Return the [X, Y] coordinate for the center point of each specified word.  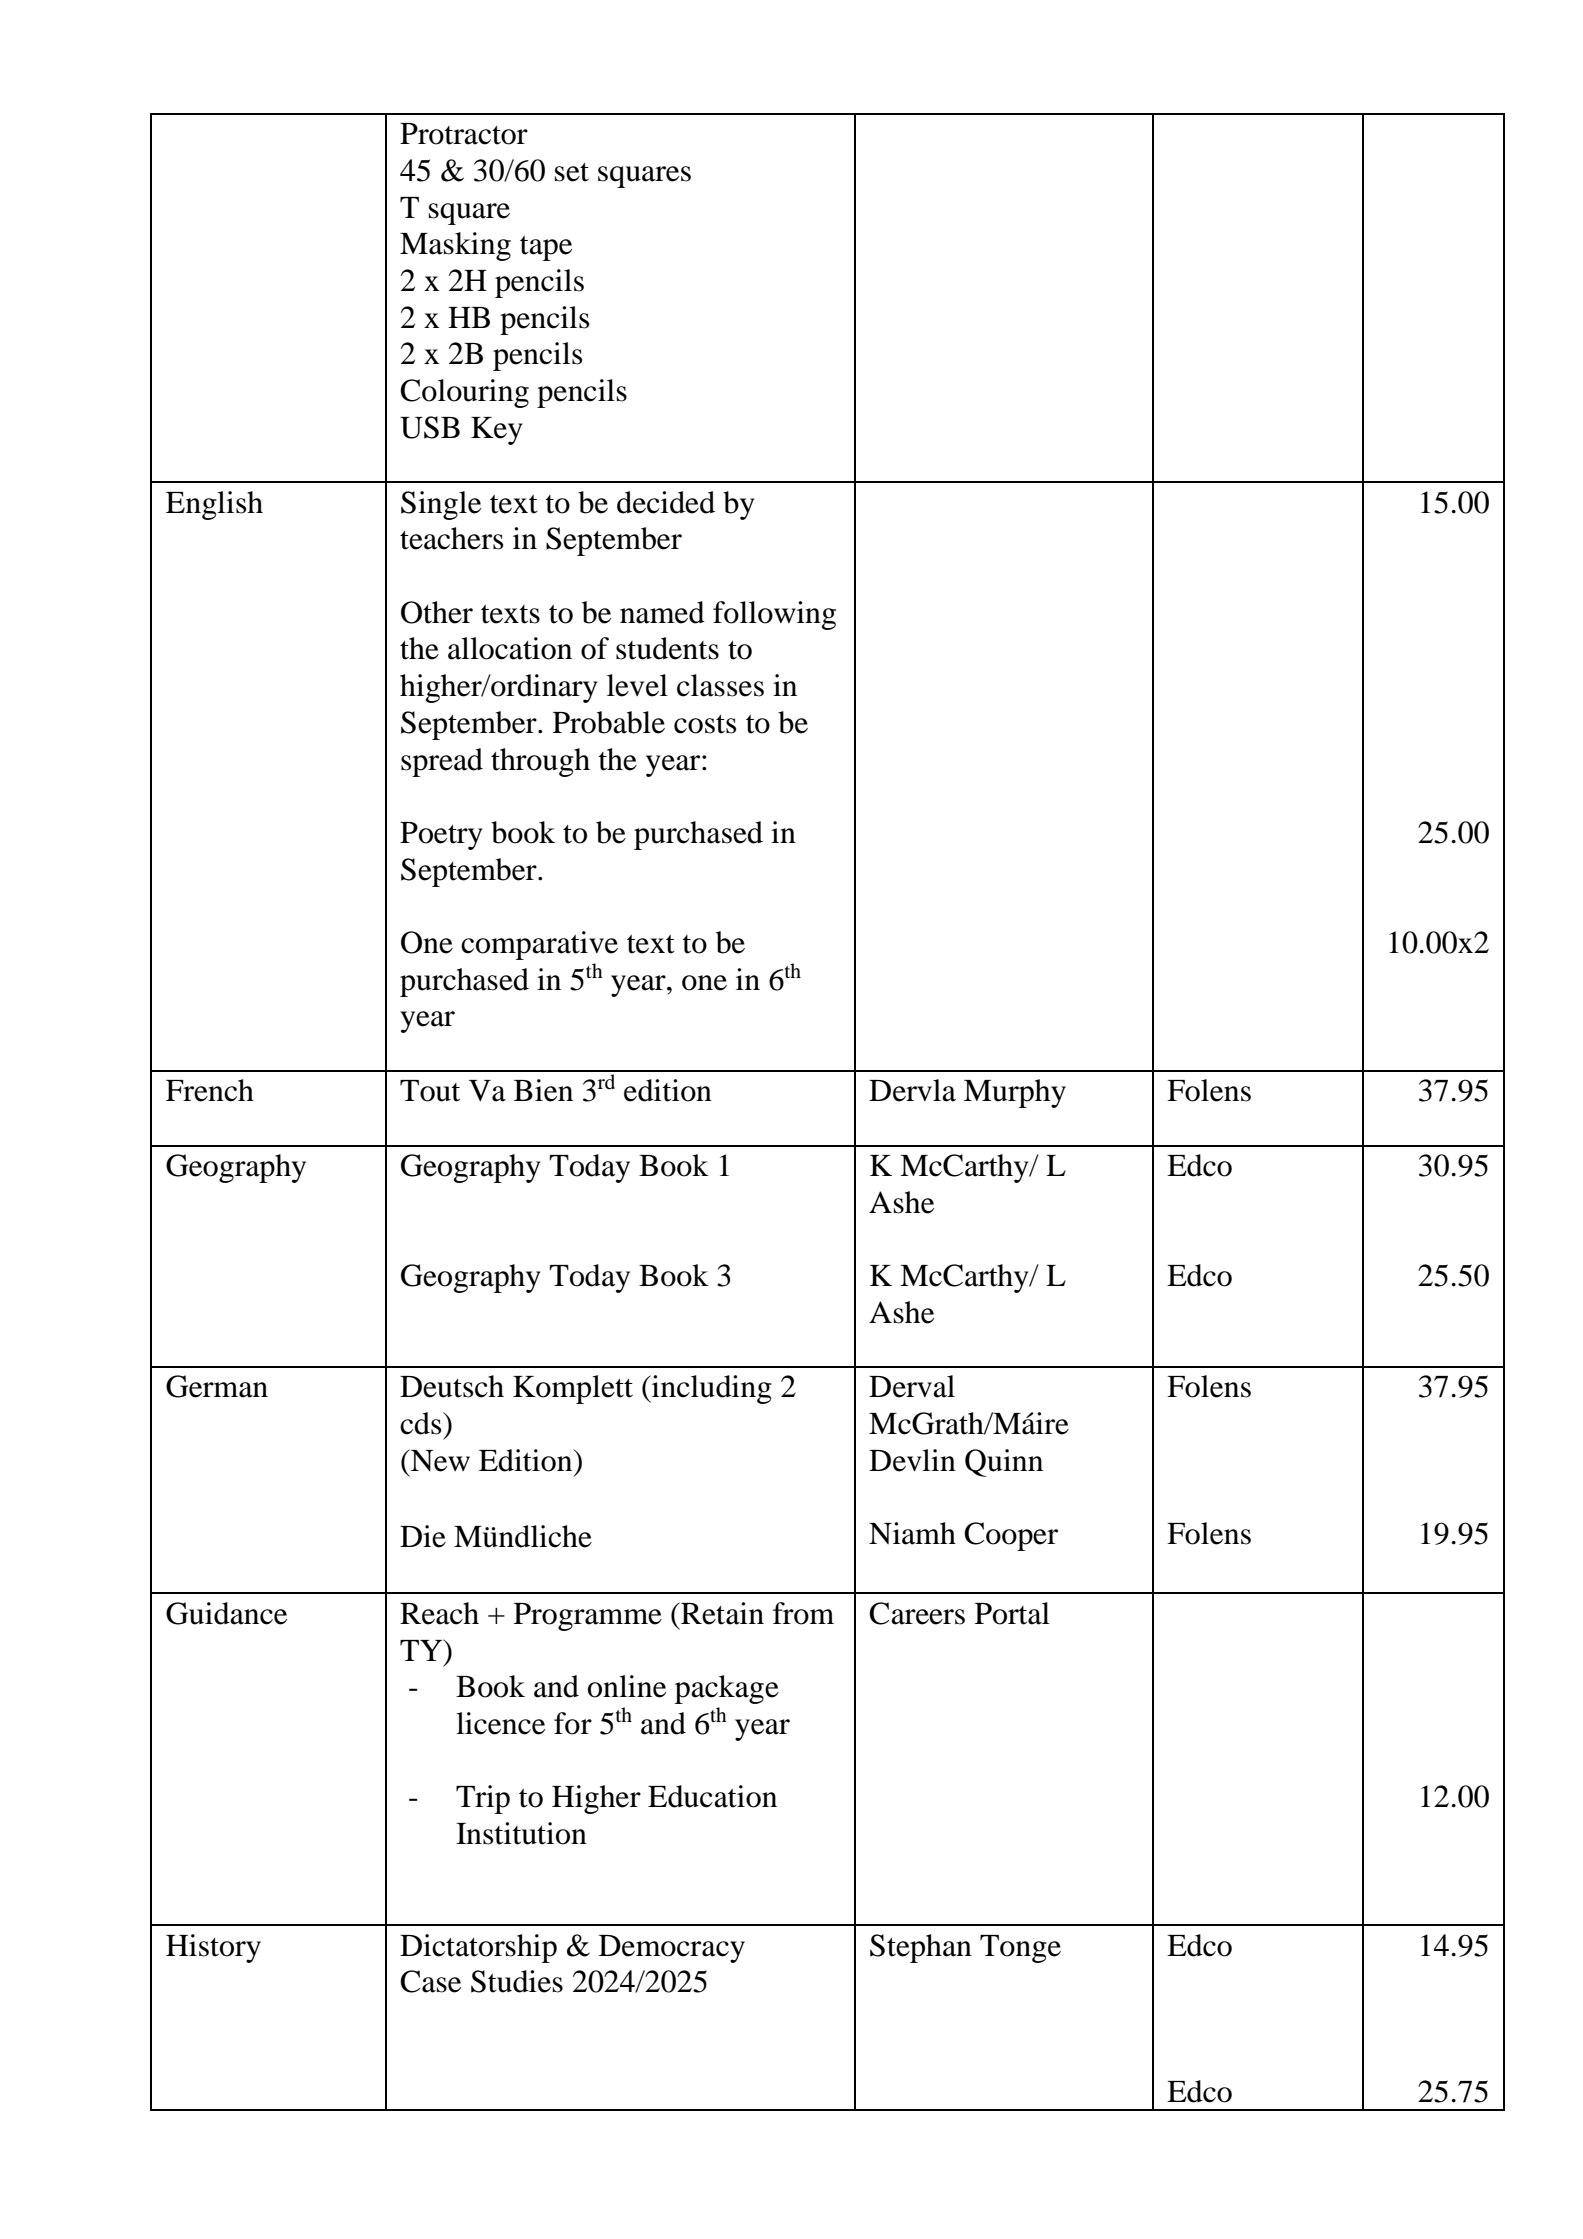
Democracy [672, 1949]
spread [442, 762]
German [217, 1386]
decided [666, 502]
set [572, 172]
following [774, 615]
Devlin [912, 1460]
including [711, 1389]
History [213, 1948]
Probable [609, 722]
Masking [455, 246]
